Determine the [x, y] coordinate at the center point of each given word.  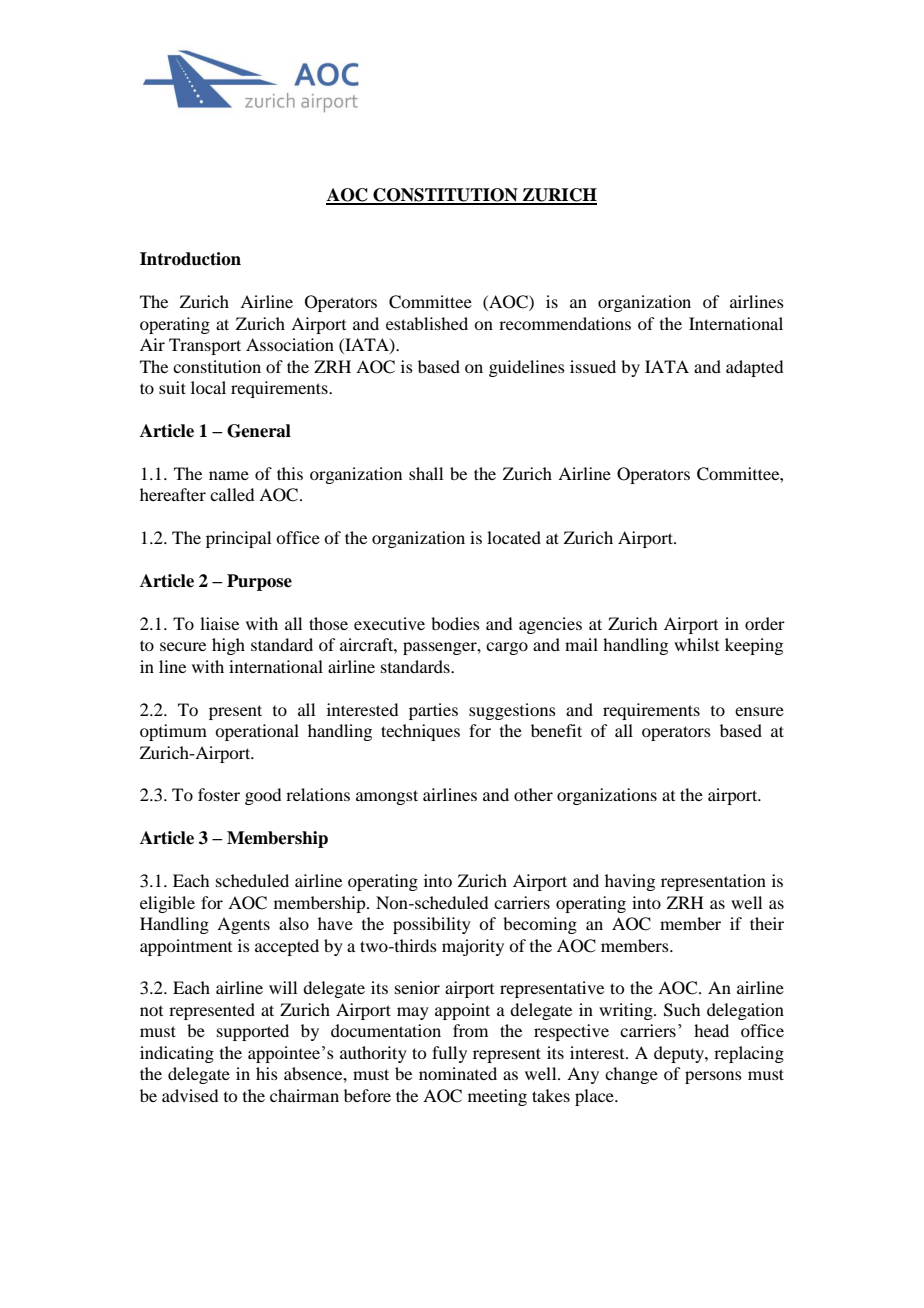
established [427, 323]
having [630, 882]
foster [219, 794]
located [514, 537]
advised [190, 1095]
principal [238, 539]
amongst [387, 797]
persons [713, 1077]
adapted [754, 368]
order [765, 623]
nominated [458, 1073]
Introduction [190, 259]
